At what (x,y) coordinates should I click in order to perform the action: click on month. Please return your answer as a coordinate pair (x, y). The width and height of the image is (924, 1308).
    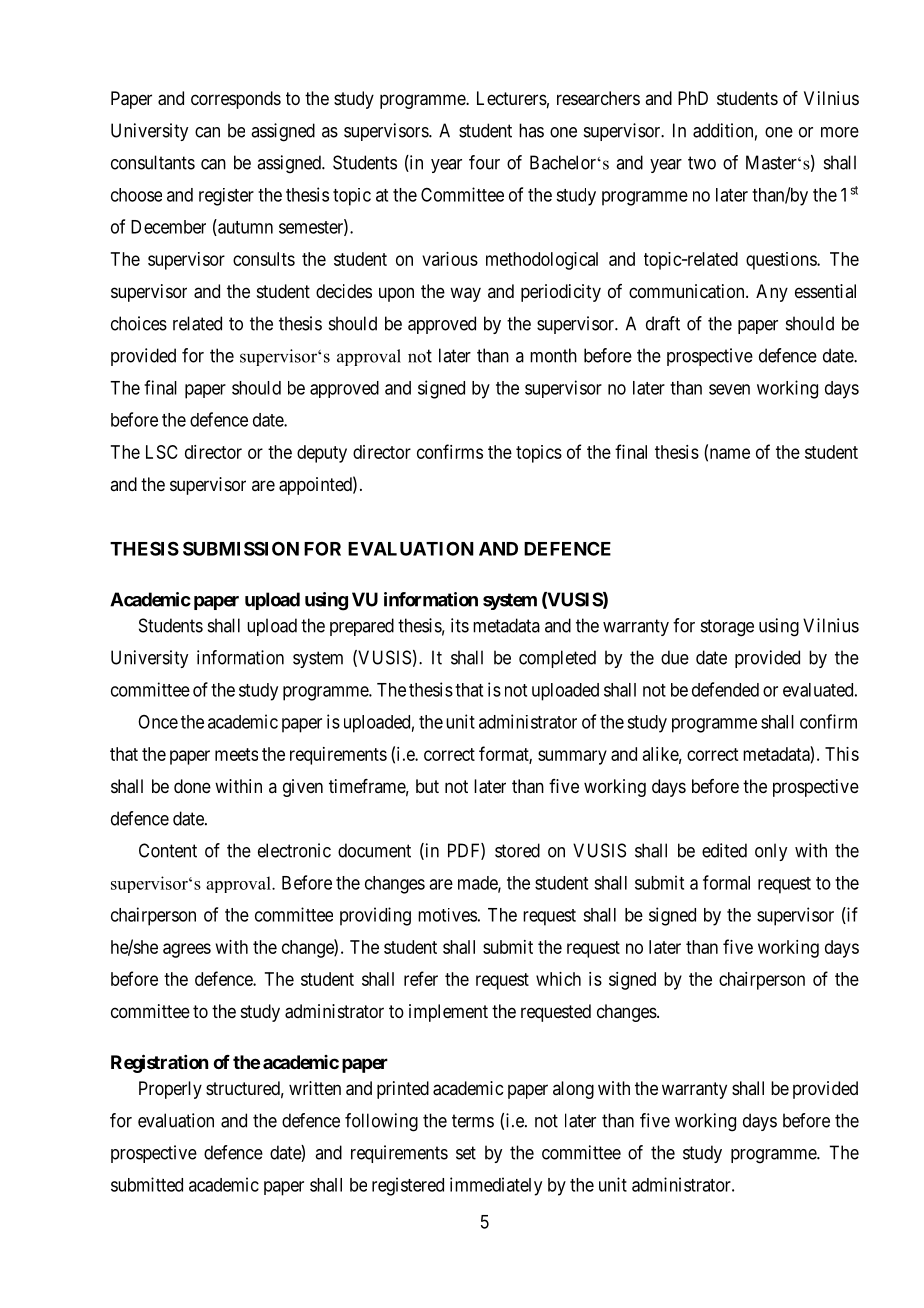
    Looking at the image, I should click on (553, 355).
